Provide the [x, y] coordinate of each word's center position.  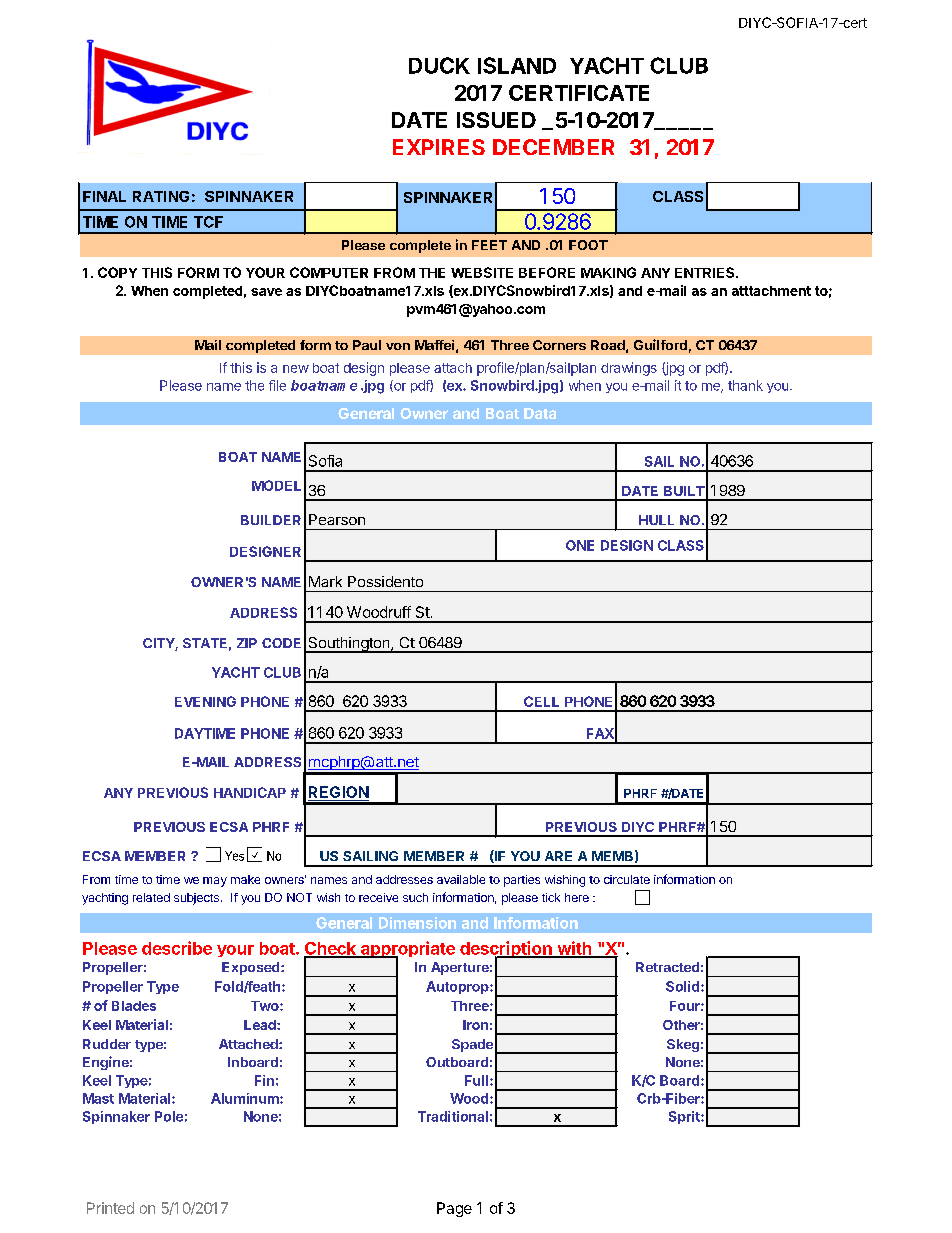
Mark [325, 581]
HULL [656, 520]
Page [454, 1209]
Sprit [685, 1117]
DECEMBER [553, 147]
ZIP [247, 643]
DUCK [439, 65]
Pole [169, 1116]
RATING [161, 196]
